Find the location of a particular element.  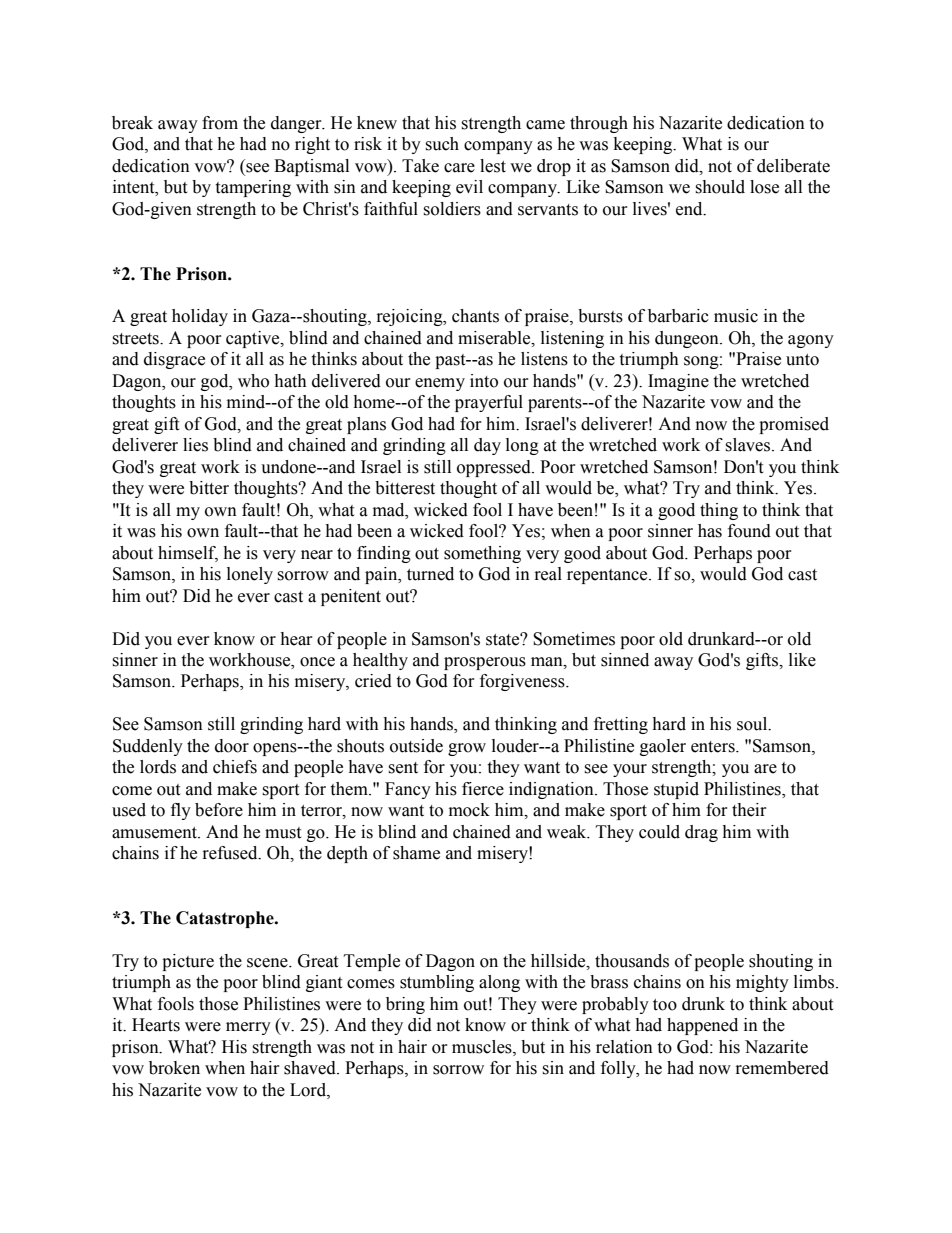

merry is located at coordinates (248, 1028).
